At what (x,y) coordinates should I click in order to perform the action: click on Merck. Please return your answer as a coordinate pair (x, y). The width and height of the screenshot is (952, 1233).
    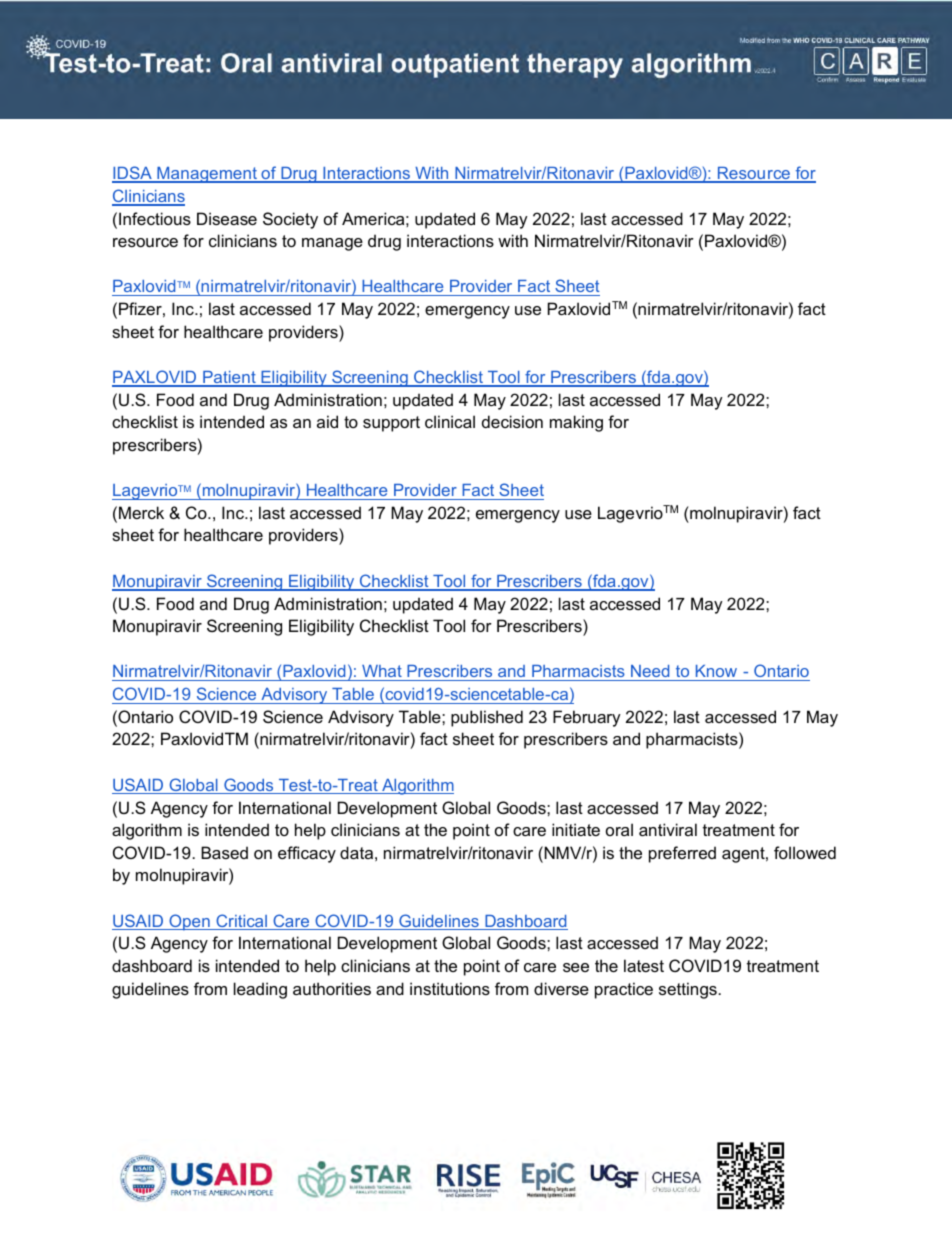
    Looking at the image, I should click on (141, 512).
